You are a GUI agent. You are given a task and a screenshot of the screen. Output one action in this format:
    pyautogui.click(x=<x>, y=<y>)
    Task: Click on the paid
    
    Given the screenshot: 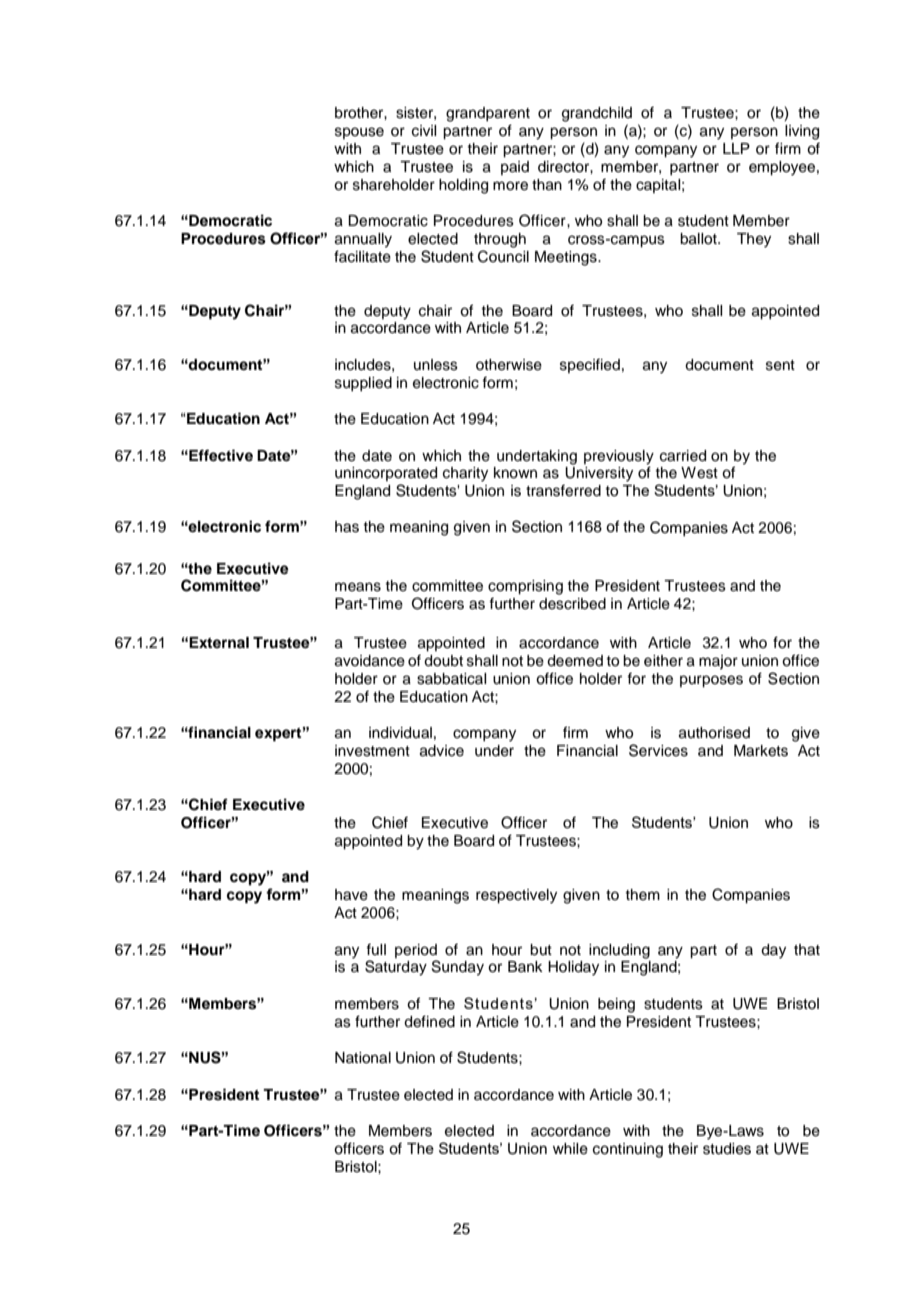 What is the action you would take?
    pyautogui.click(x=515, y=168)
